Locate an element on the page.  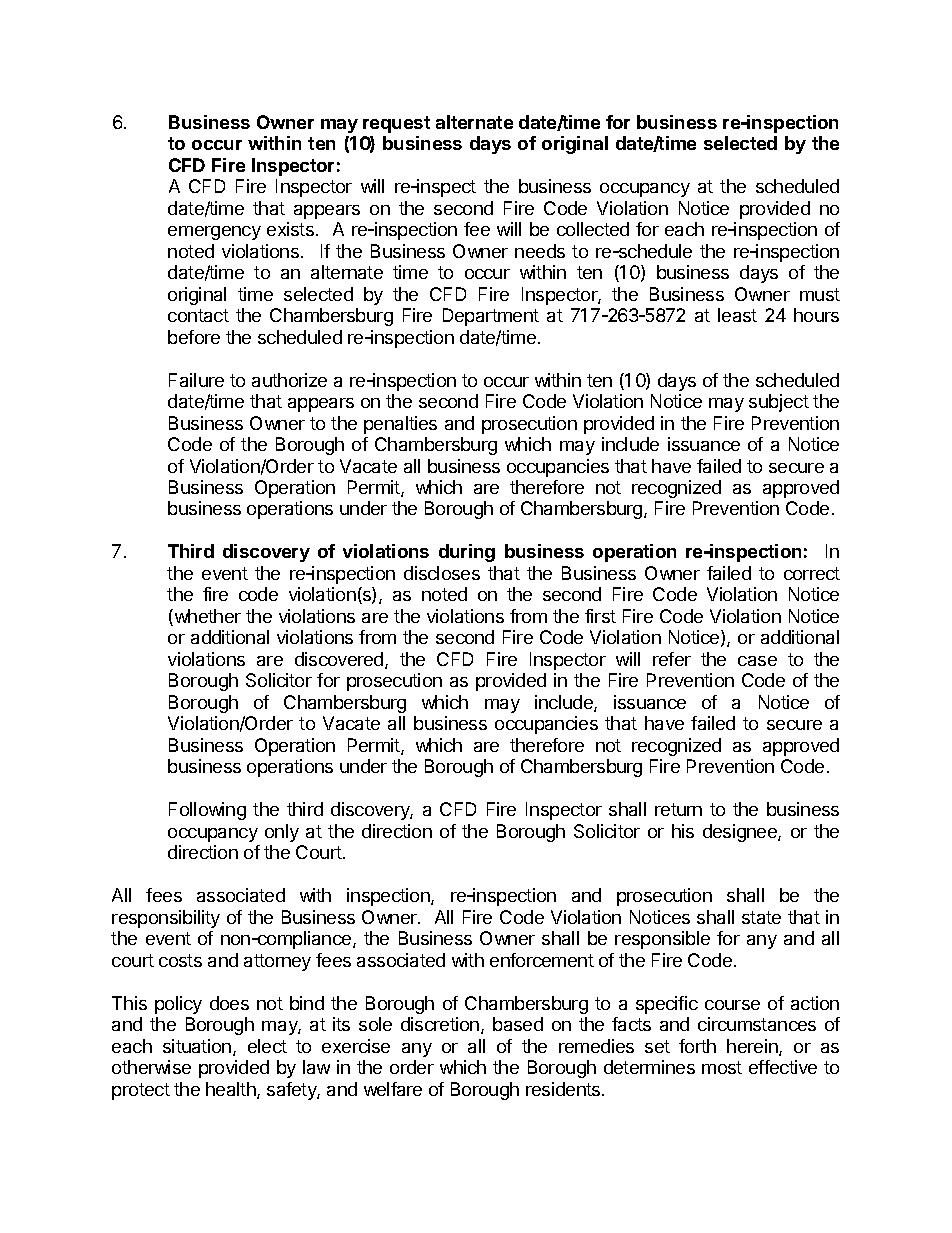
Failure is located at coordinates (196, 380).
